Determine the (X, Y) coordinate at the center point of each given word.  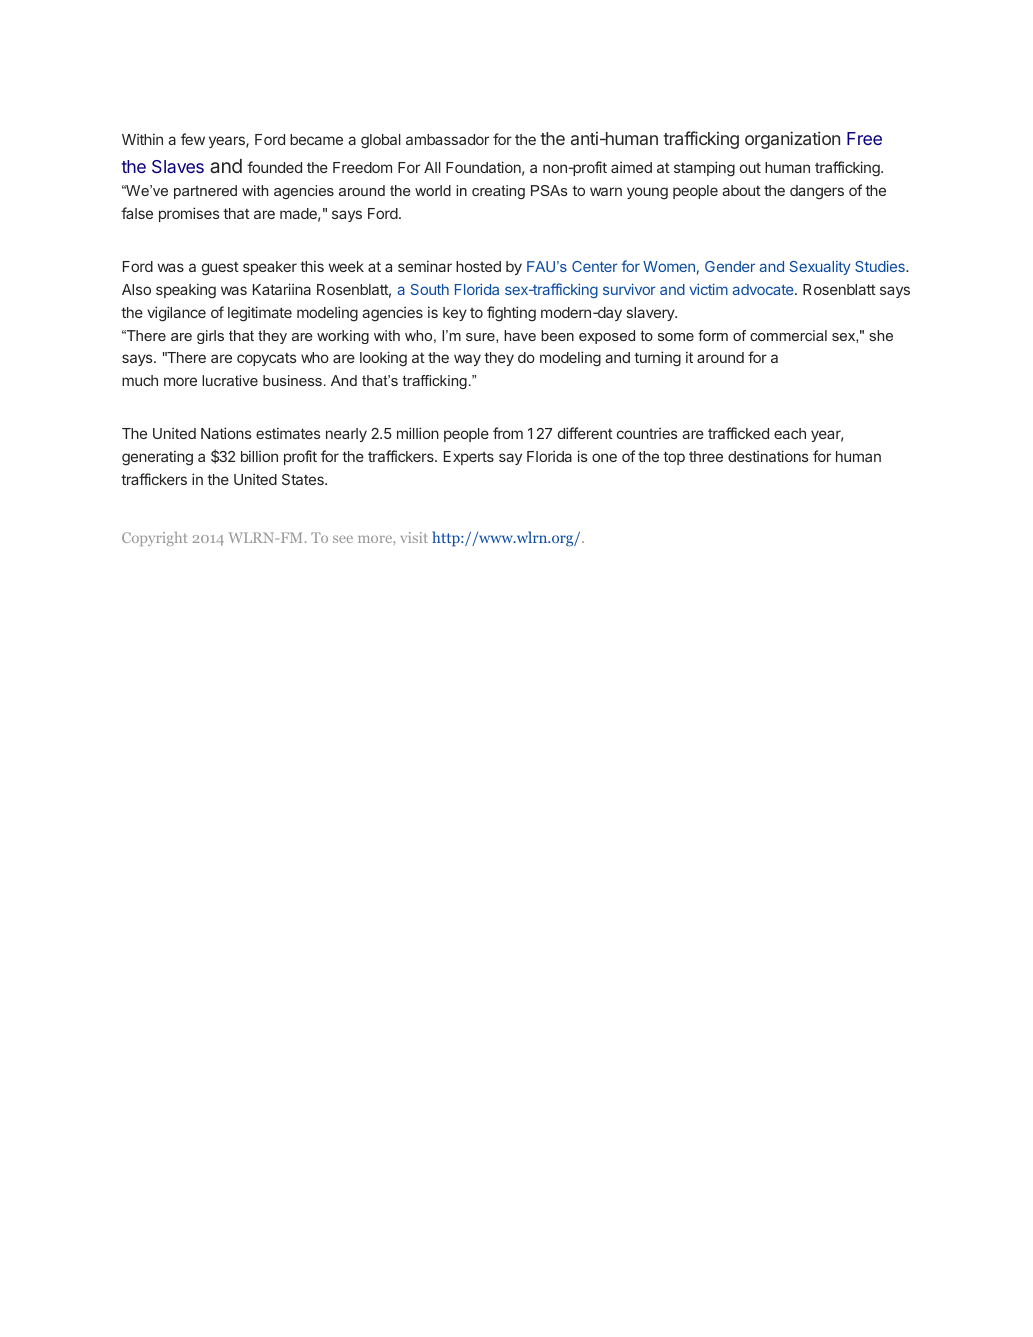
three (706, 456)
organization (792, 140)
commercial (788, 335)
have (520, 335)
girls (210, 337)
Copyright (155, 539)
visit (414, 537)
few (193, 139)
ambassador (447, 139)
